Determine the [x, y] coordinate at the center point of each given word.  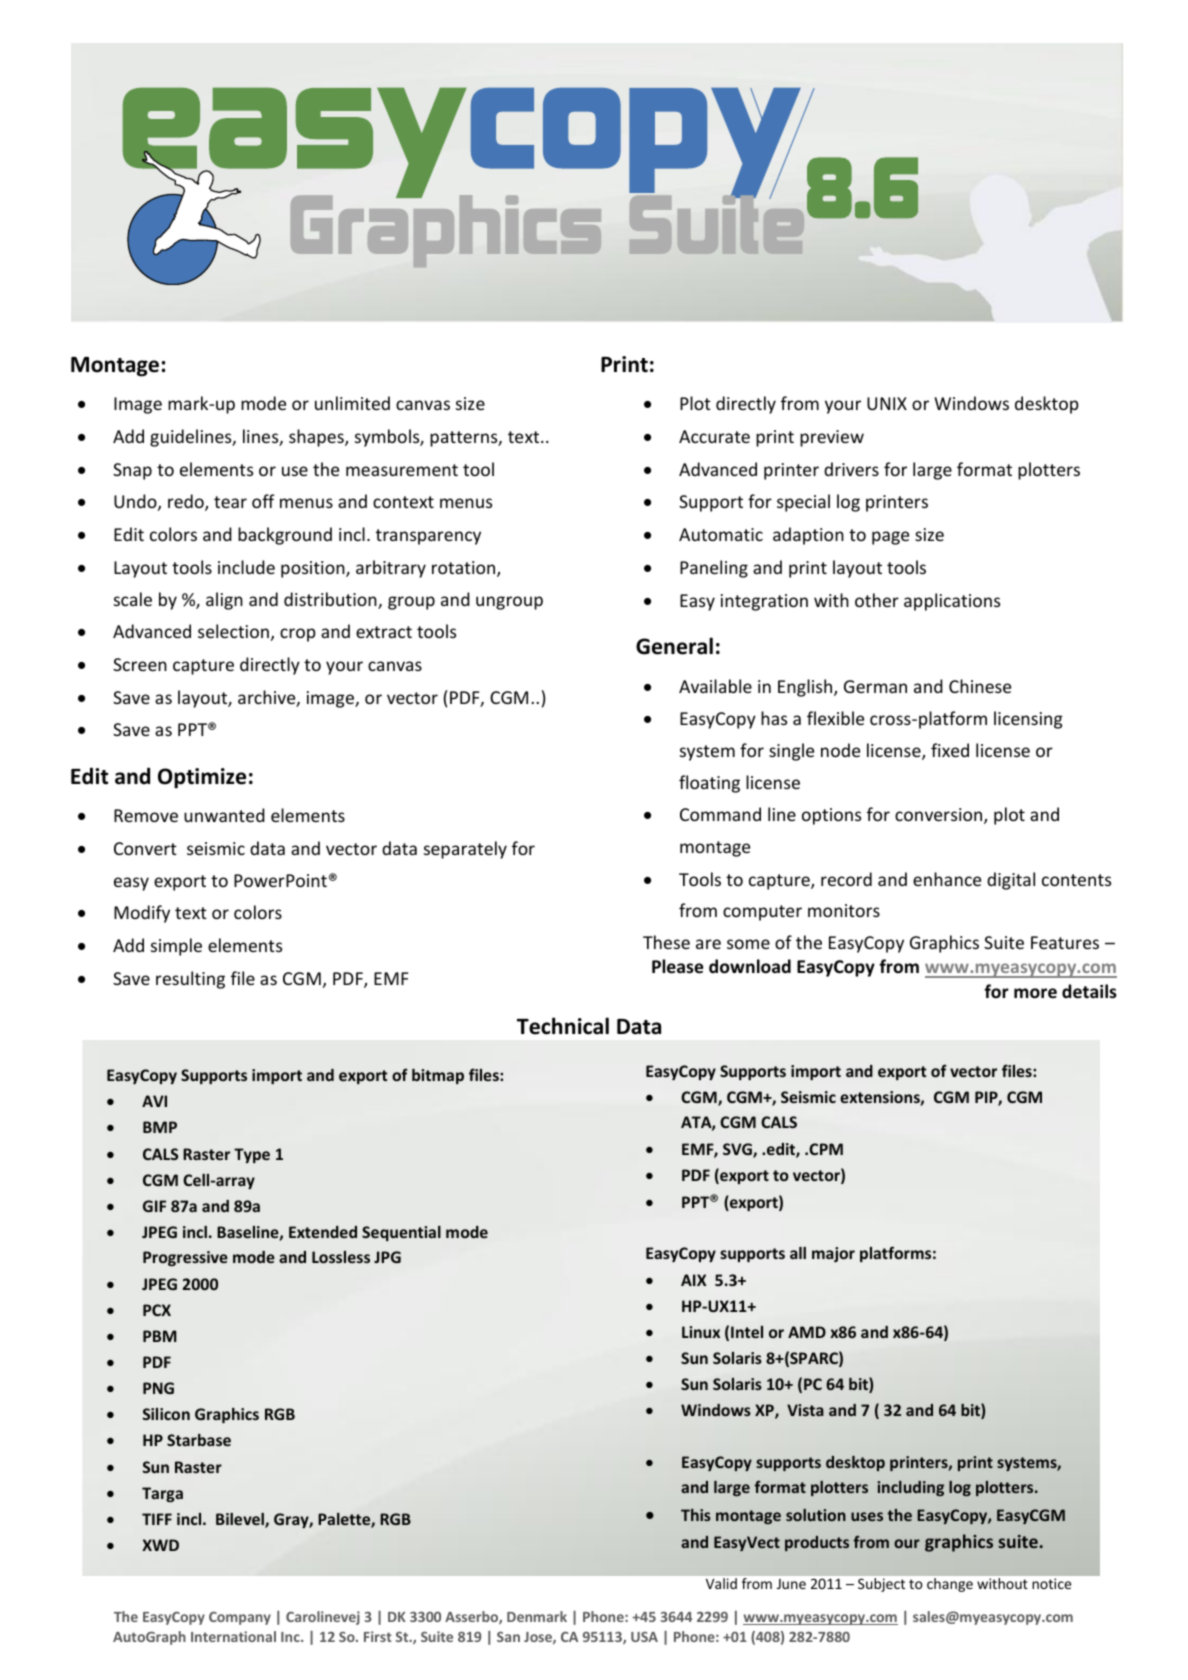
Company [240, 1618]
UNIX [887, 403]
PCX [157, 1310]
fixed [950, 750]
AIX [693, 1280]
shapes [317, 438]
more [1035, 993]
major [833, 1254]
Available [715, 686]
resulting [190, 980]
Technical [563, 1026]
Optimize [202, 778]
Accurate [714, 436]
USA [644, 1637]
